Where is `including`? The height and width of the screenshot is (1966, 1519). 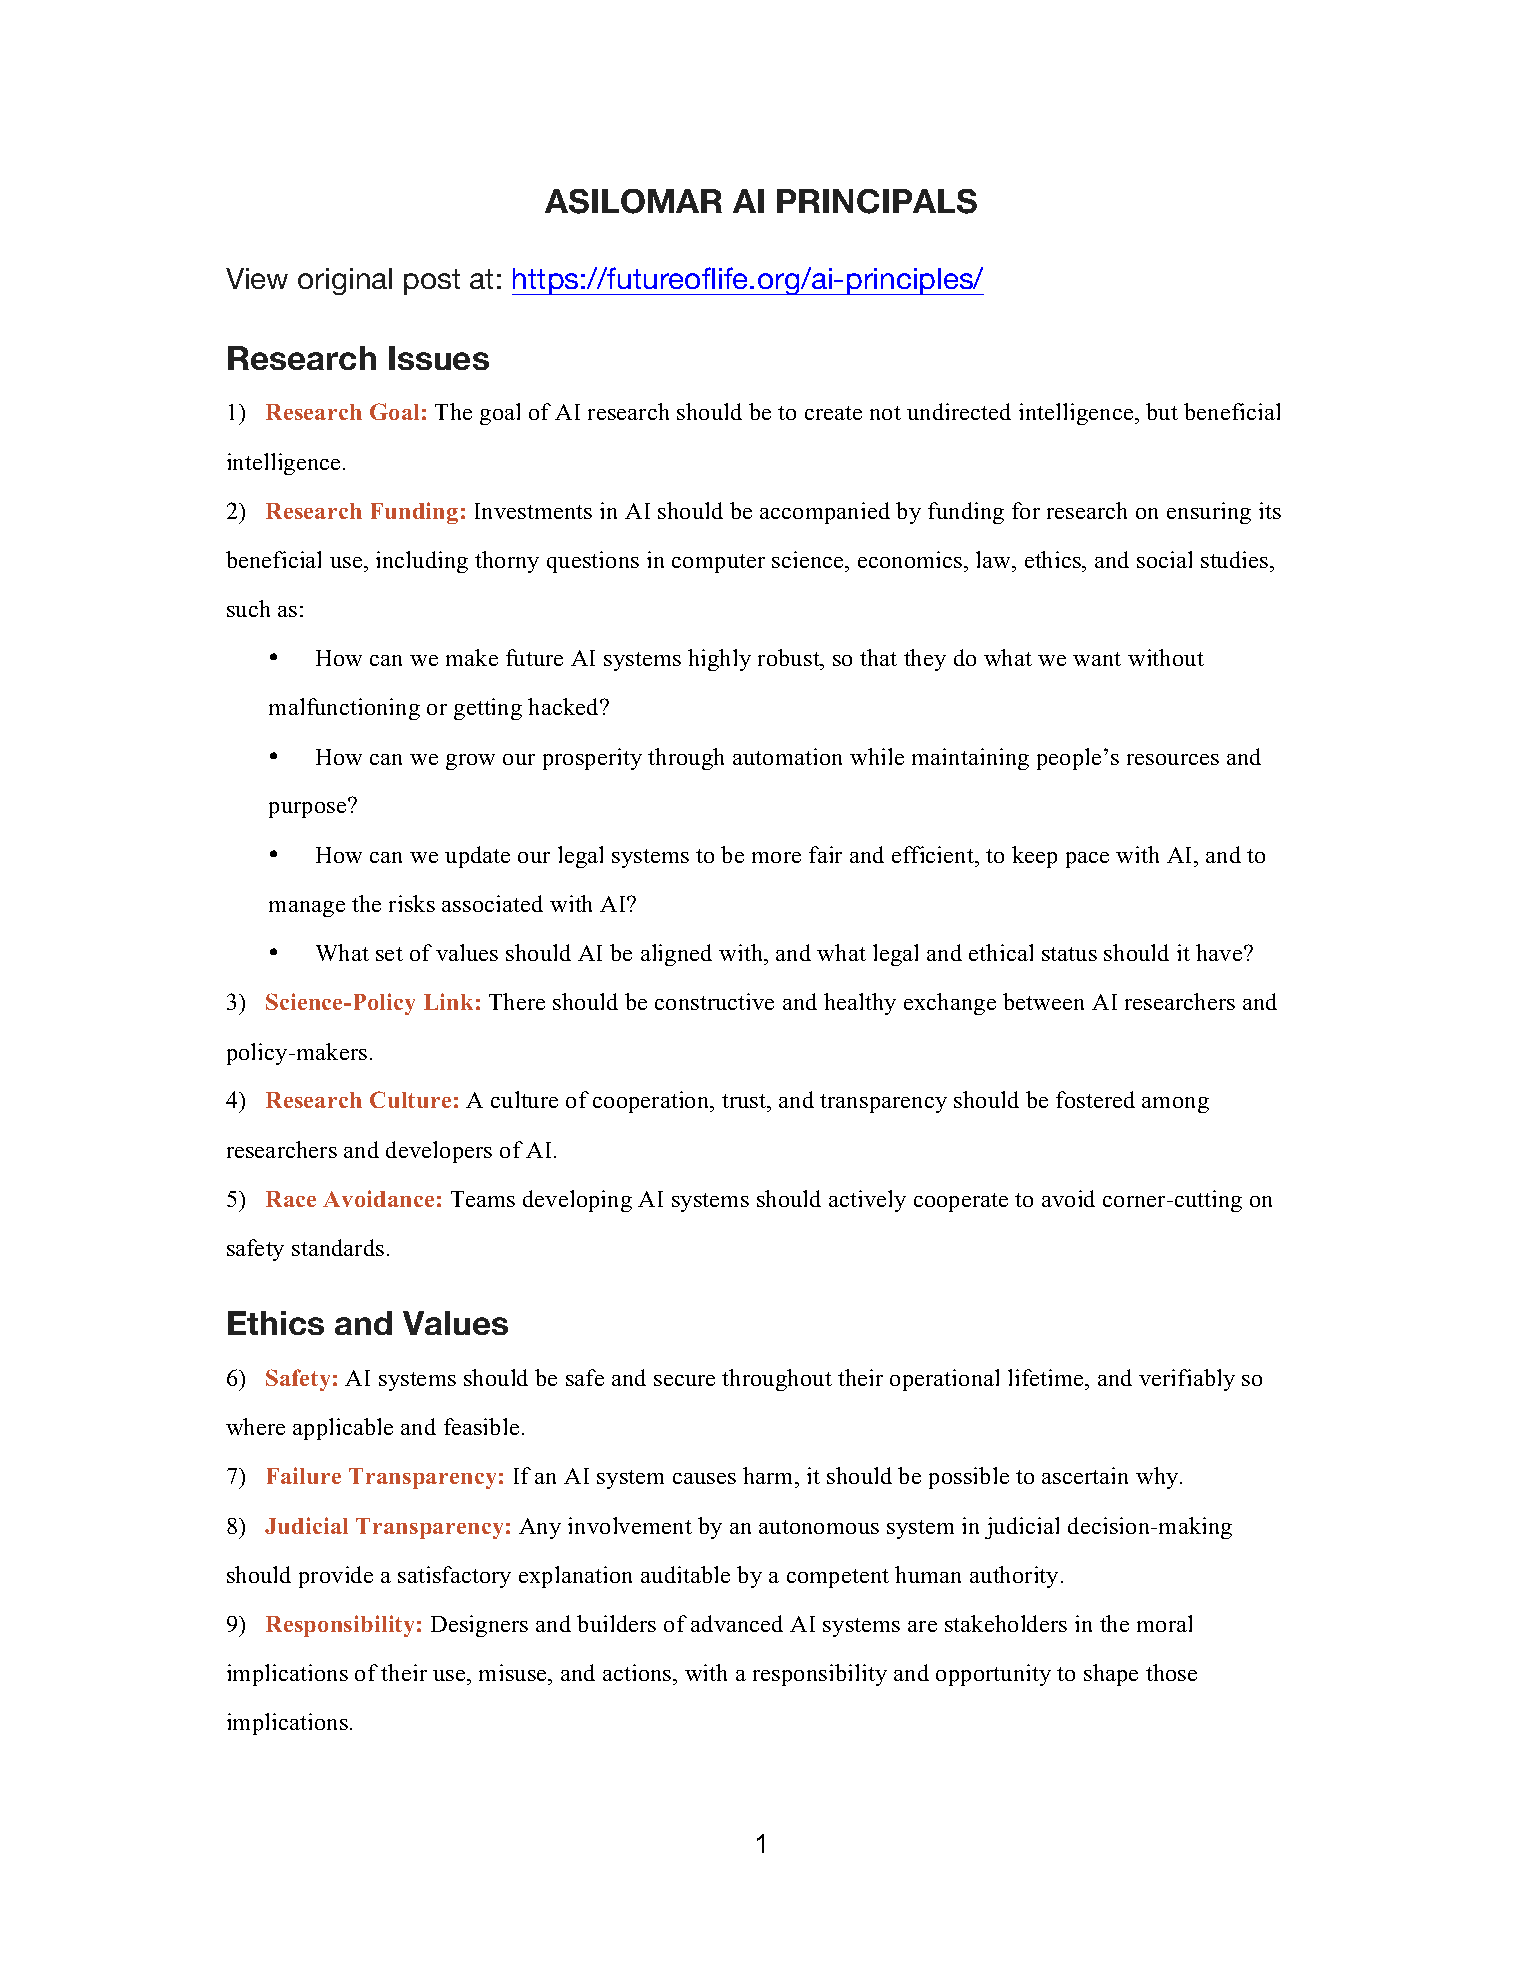 including is located at coordinates (422, 562).
